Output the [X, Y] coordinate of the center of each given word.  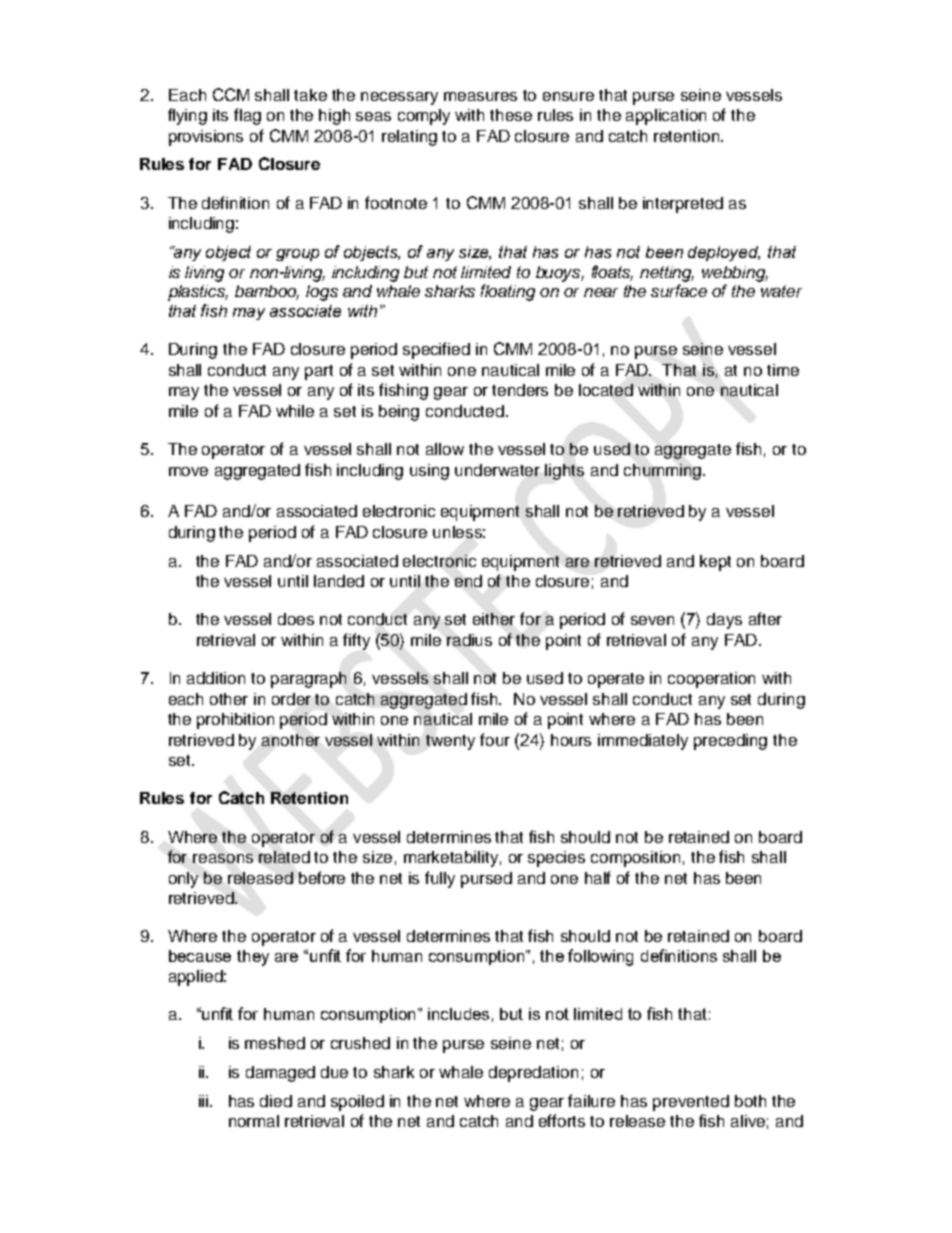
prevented [691, 1103]
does [296, 619]
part [319, 372]
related [284, 857]
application [666, 117]
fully [440, 879]
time [783, 370]
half [598, 877]
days [724, 621]
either [494, 619]
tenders [520, 390]
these [511, 115]
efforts [562, 1120]
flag [247, 116]
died [276, 1101]
